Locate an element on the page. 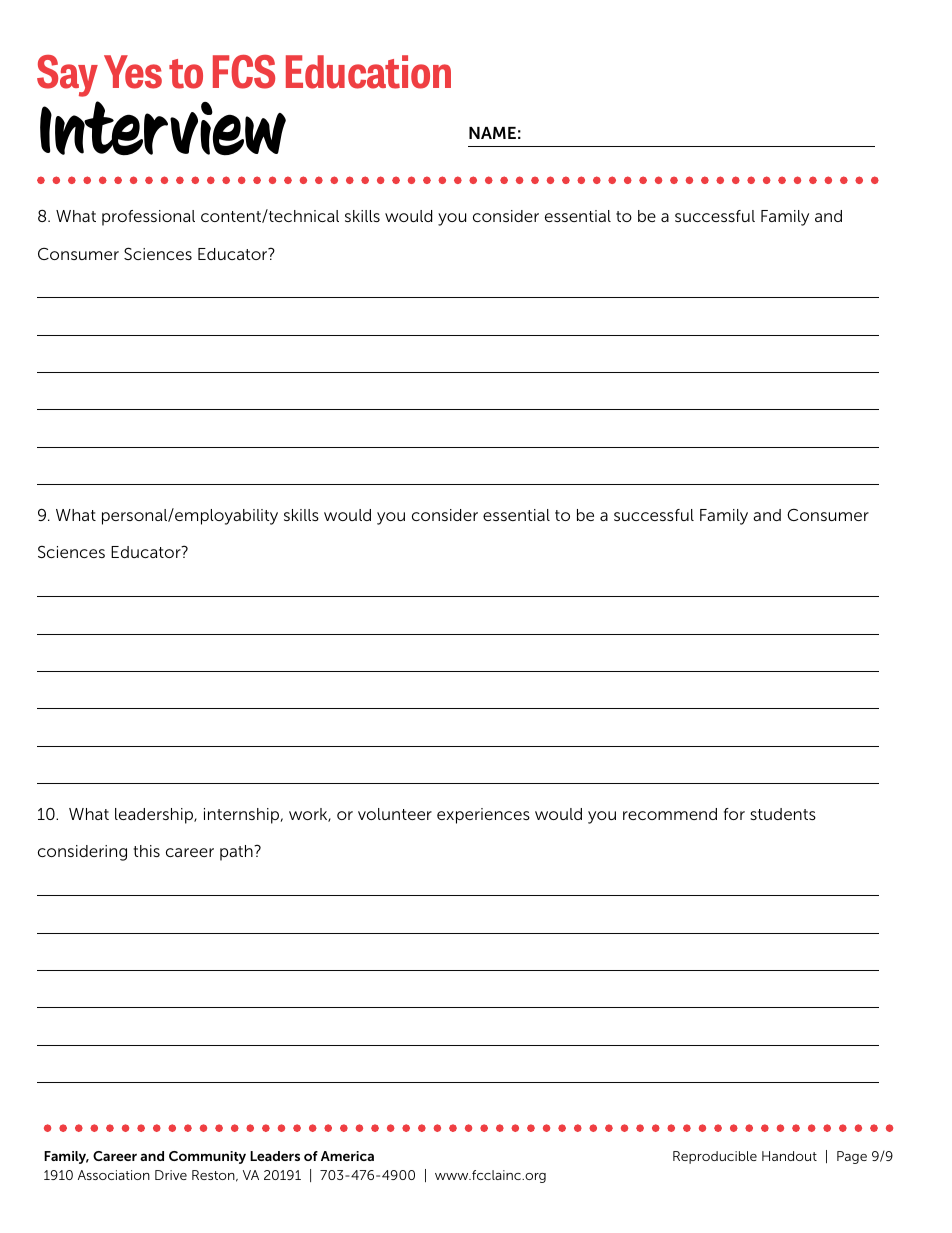 The width and height of the document is (952, 1233). FCS is located at coordinates (244, 72).
